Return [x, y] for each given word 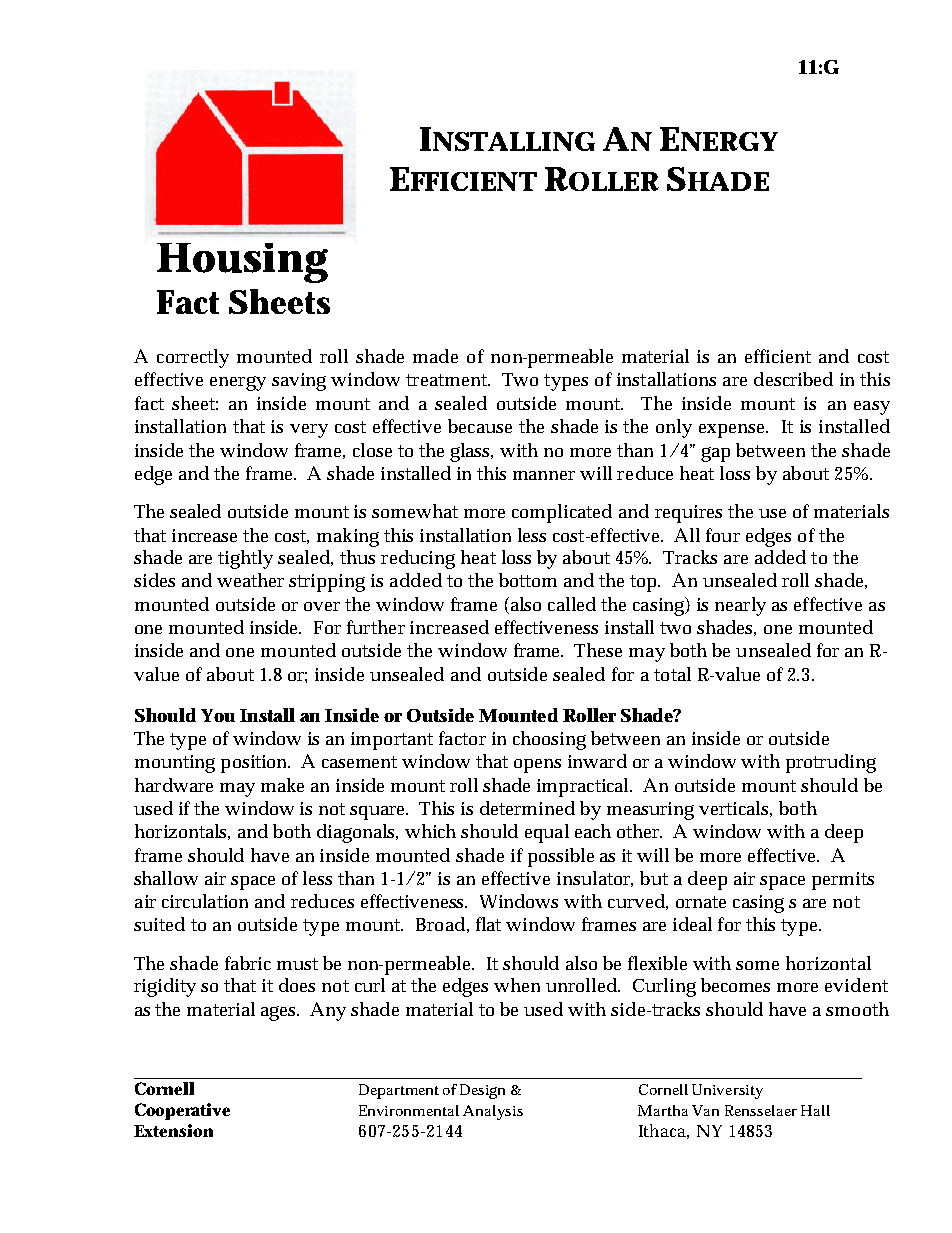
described [793, 379]
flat [488, 924]
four [723, 535]
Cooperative [182, 1111]
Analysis [493, 1112]
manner [544, 475]
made [435, 356]
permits [843, 881]
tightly [245, 559]
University [727, 1091]
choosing [549, 740]
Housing [242, 263]
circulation [205, 901]
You [218, 715]
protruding [831, 763]
